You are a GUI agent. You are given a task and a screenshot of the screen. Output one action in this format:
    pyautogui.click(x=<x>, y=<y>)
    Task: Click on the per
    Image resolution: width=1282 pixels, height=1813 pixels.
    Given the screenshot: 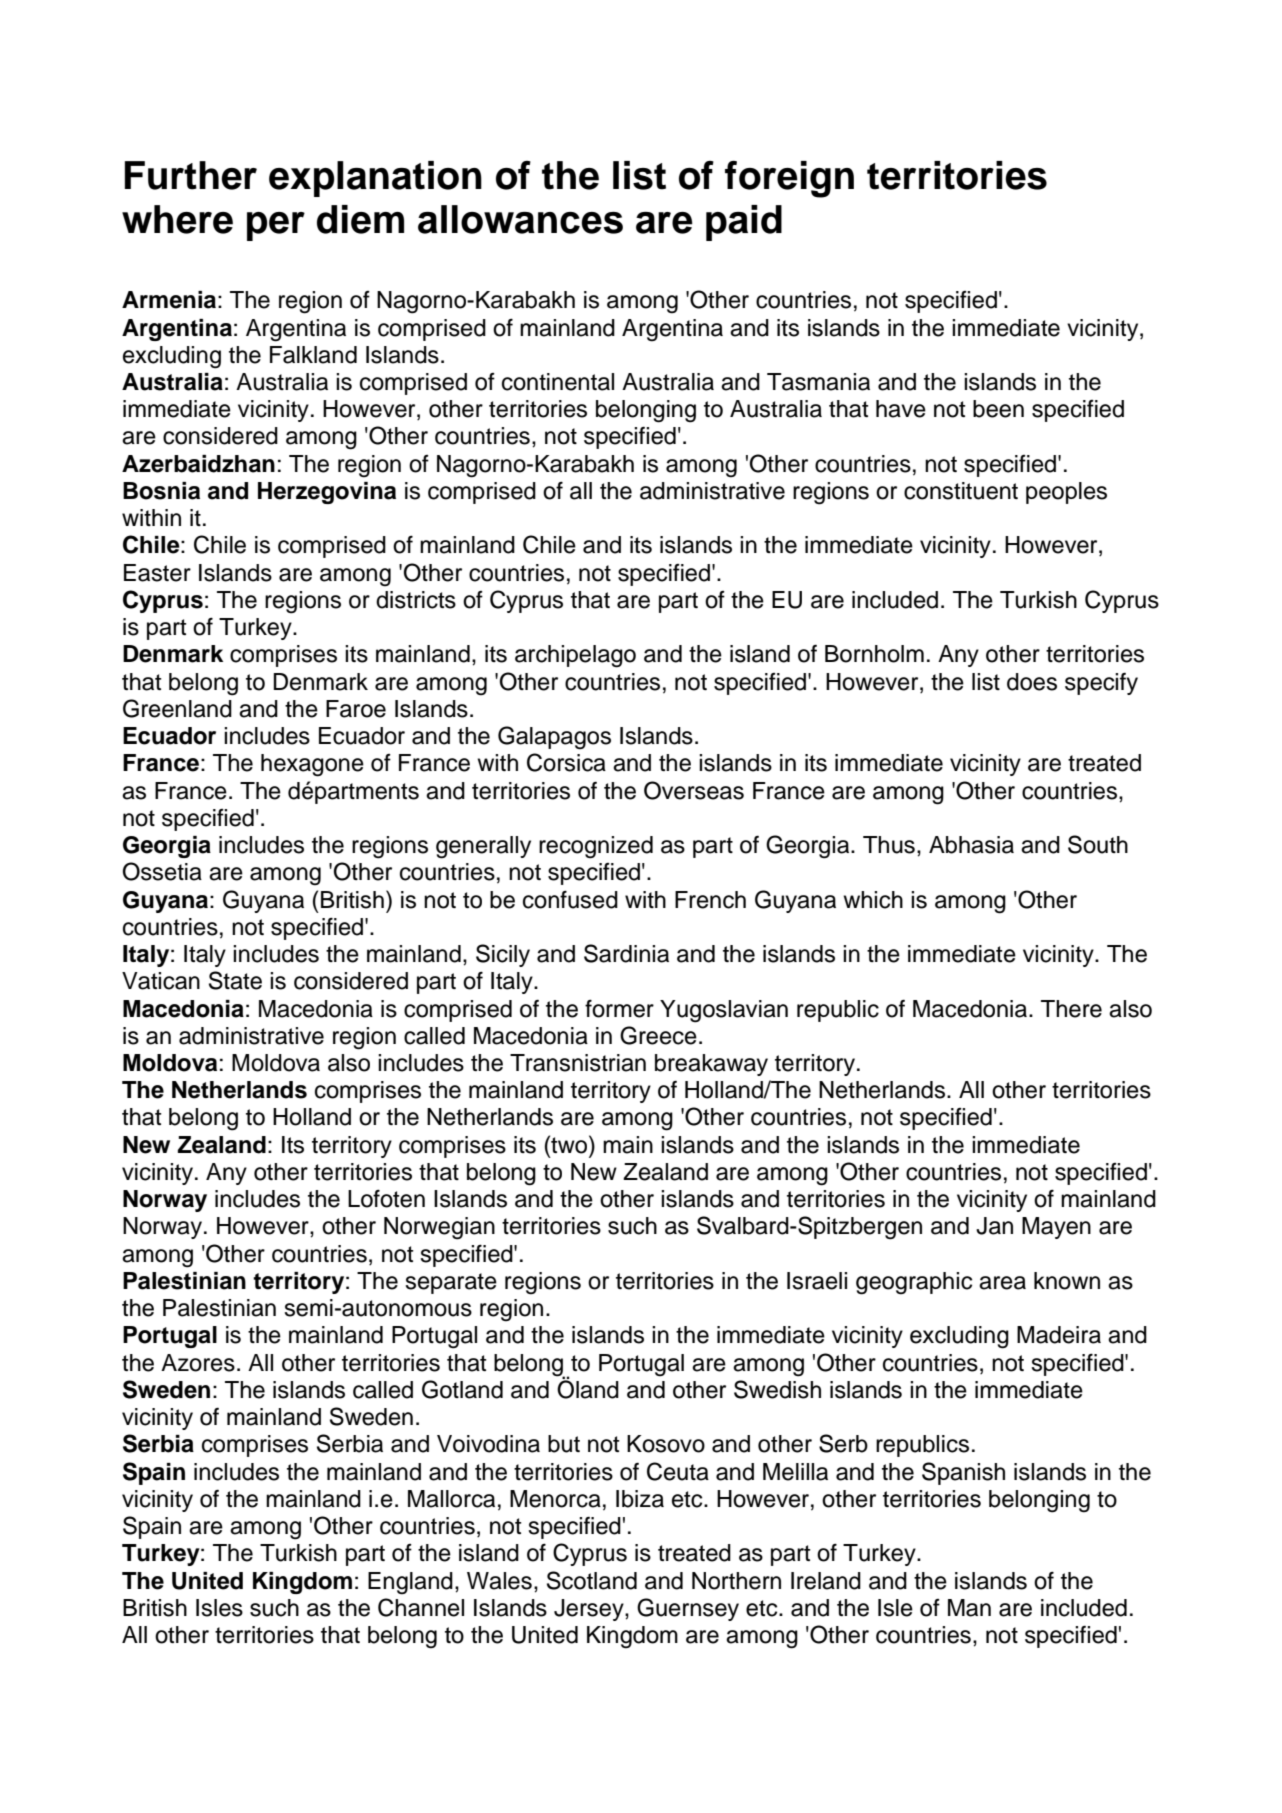 What is the action you would take?
    pyautogui.click(x=276, y=226)
